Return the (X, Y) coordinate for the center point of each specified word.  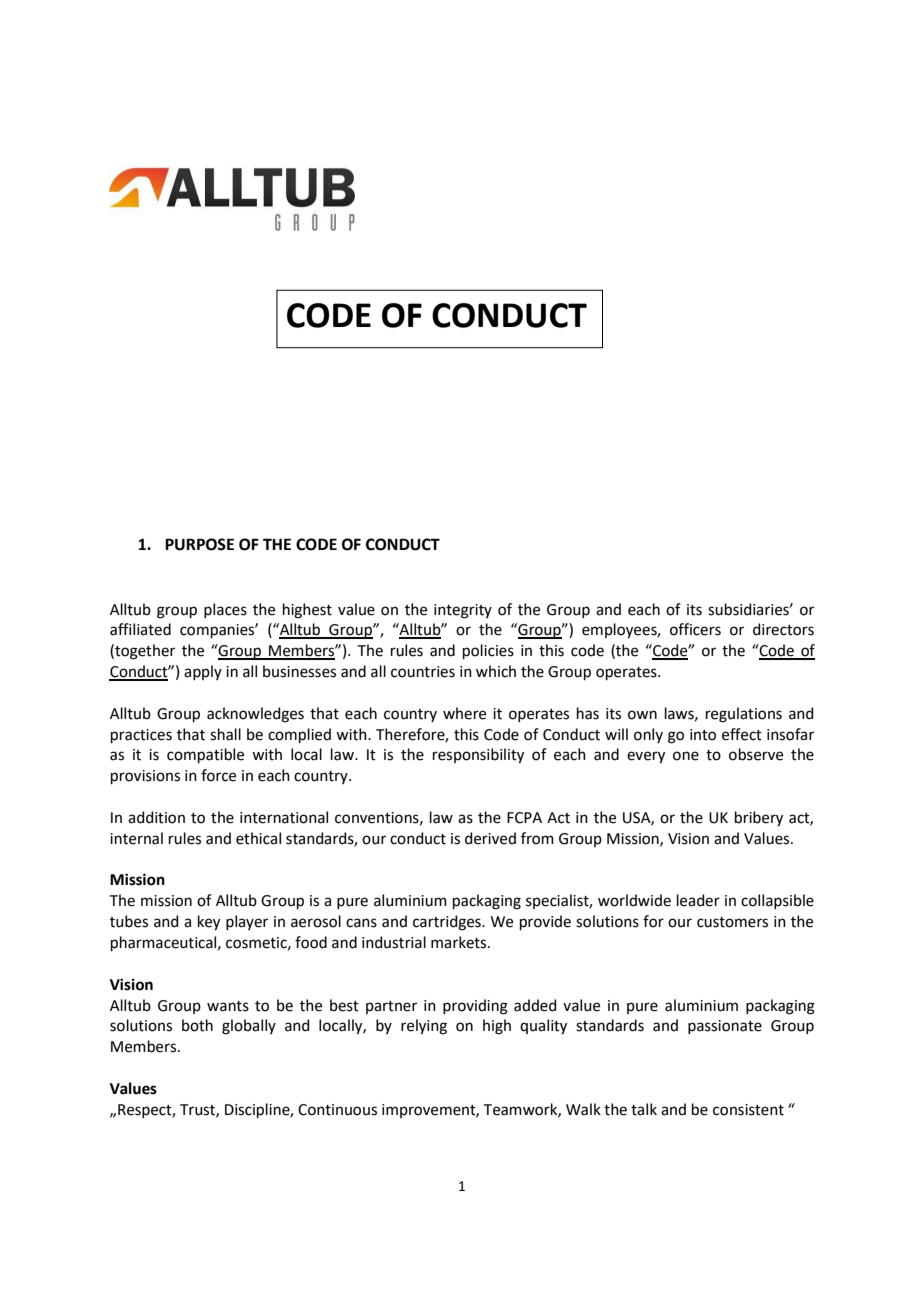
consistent (748, 1110)
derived (490, 838)
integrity (463, 611)
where (464, 713)
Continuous (337, 1110)
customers (732, 922)
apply (203, 672)
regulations (744, 715)
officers (695, 629)
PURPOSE (199, 544)
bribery (759, 819)
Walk (583, 1109)
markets (460, 942)
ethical (258, 838)
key (209, 923)
